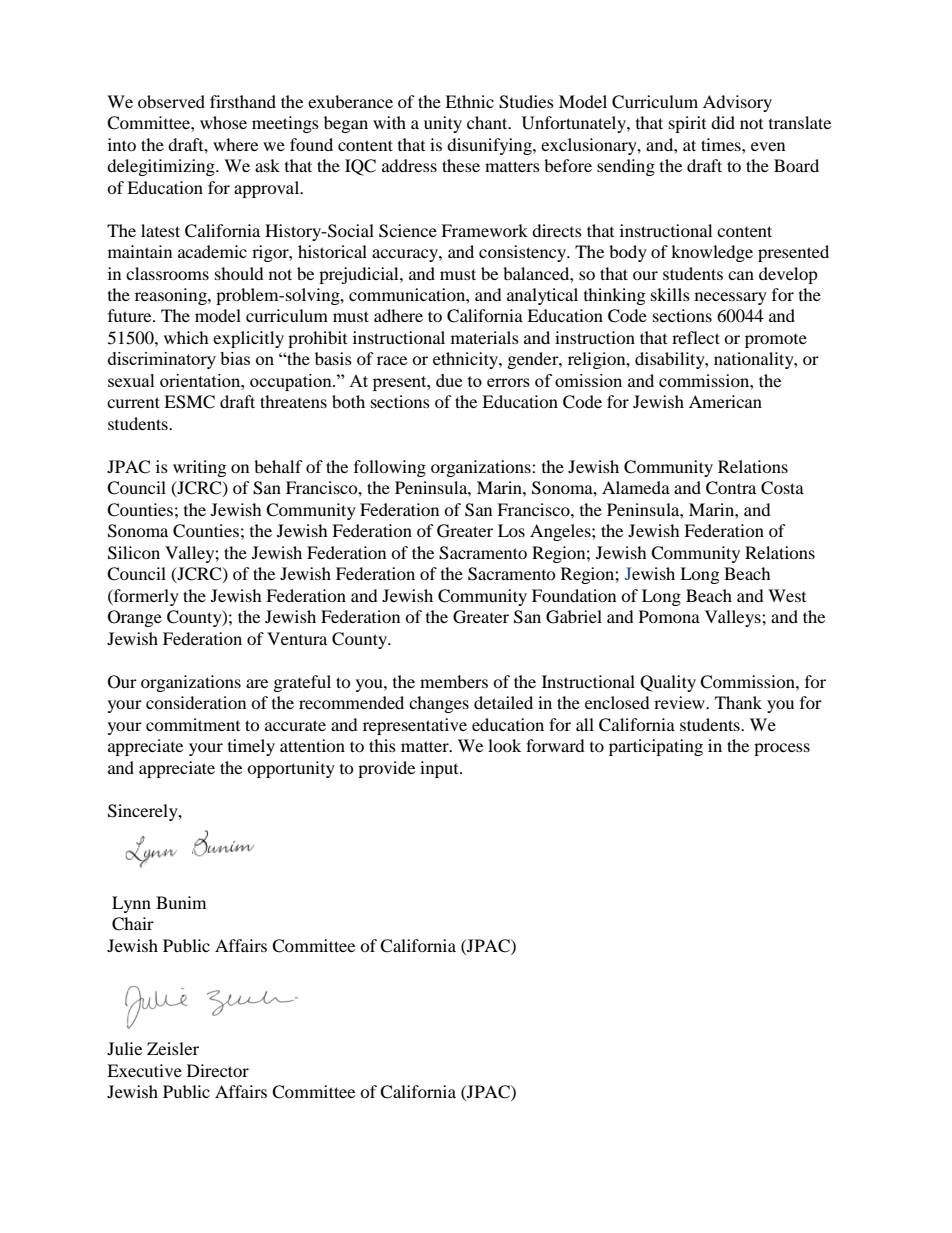  Describe the element at coordinates (488, 122) in the screenshot. I see `chant` at that location.
